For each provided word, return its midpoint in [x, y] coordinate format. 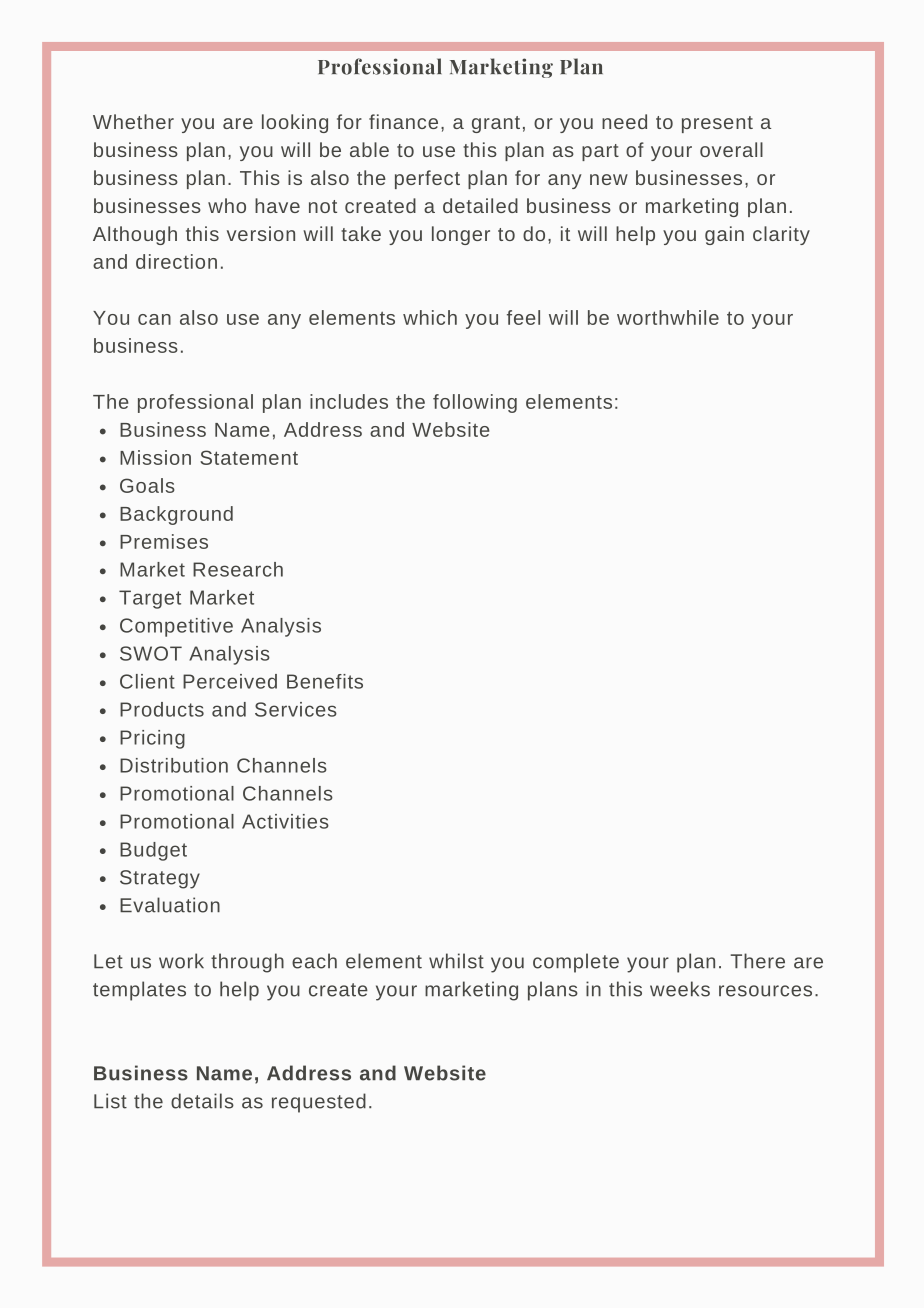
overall [731, 149]
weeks [680, 989]
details [202, 1101]
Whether [133, 121]
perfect [427, 179]
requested [319, 1103]
